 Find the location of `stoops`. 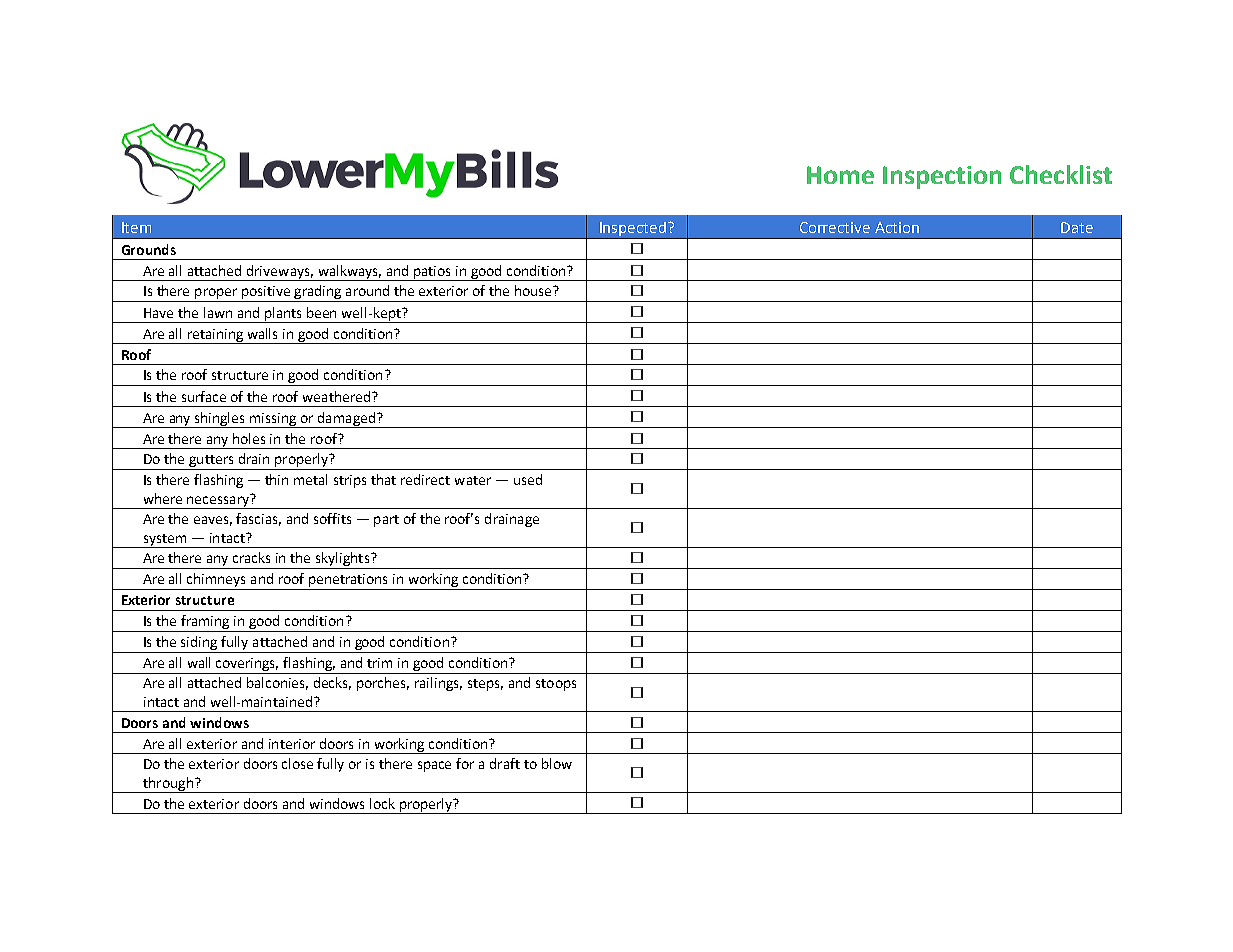

stoops is located at coordinates (556, 685).
